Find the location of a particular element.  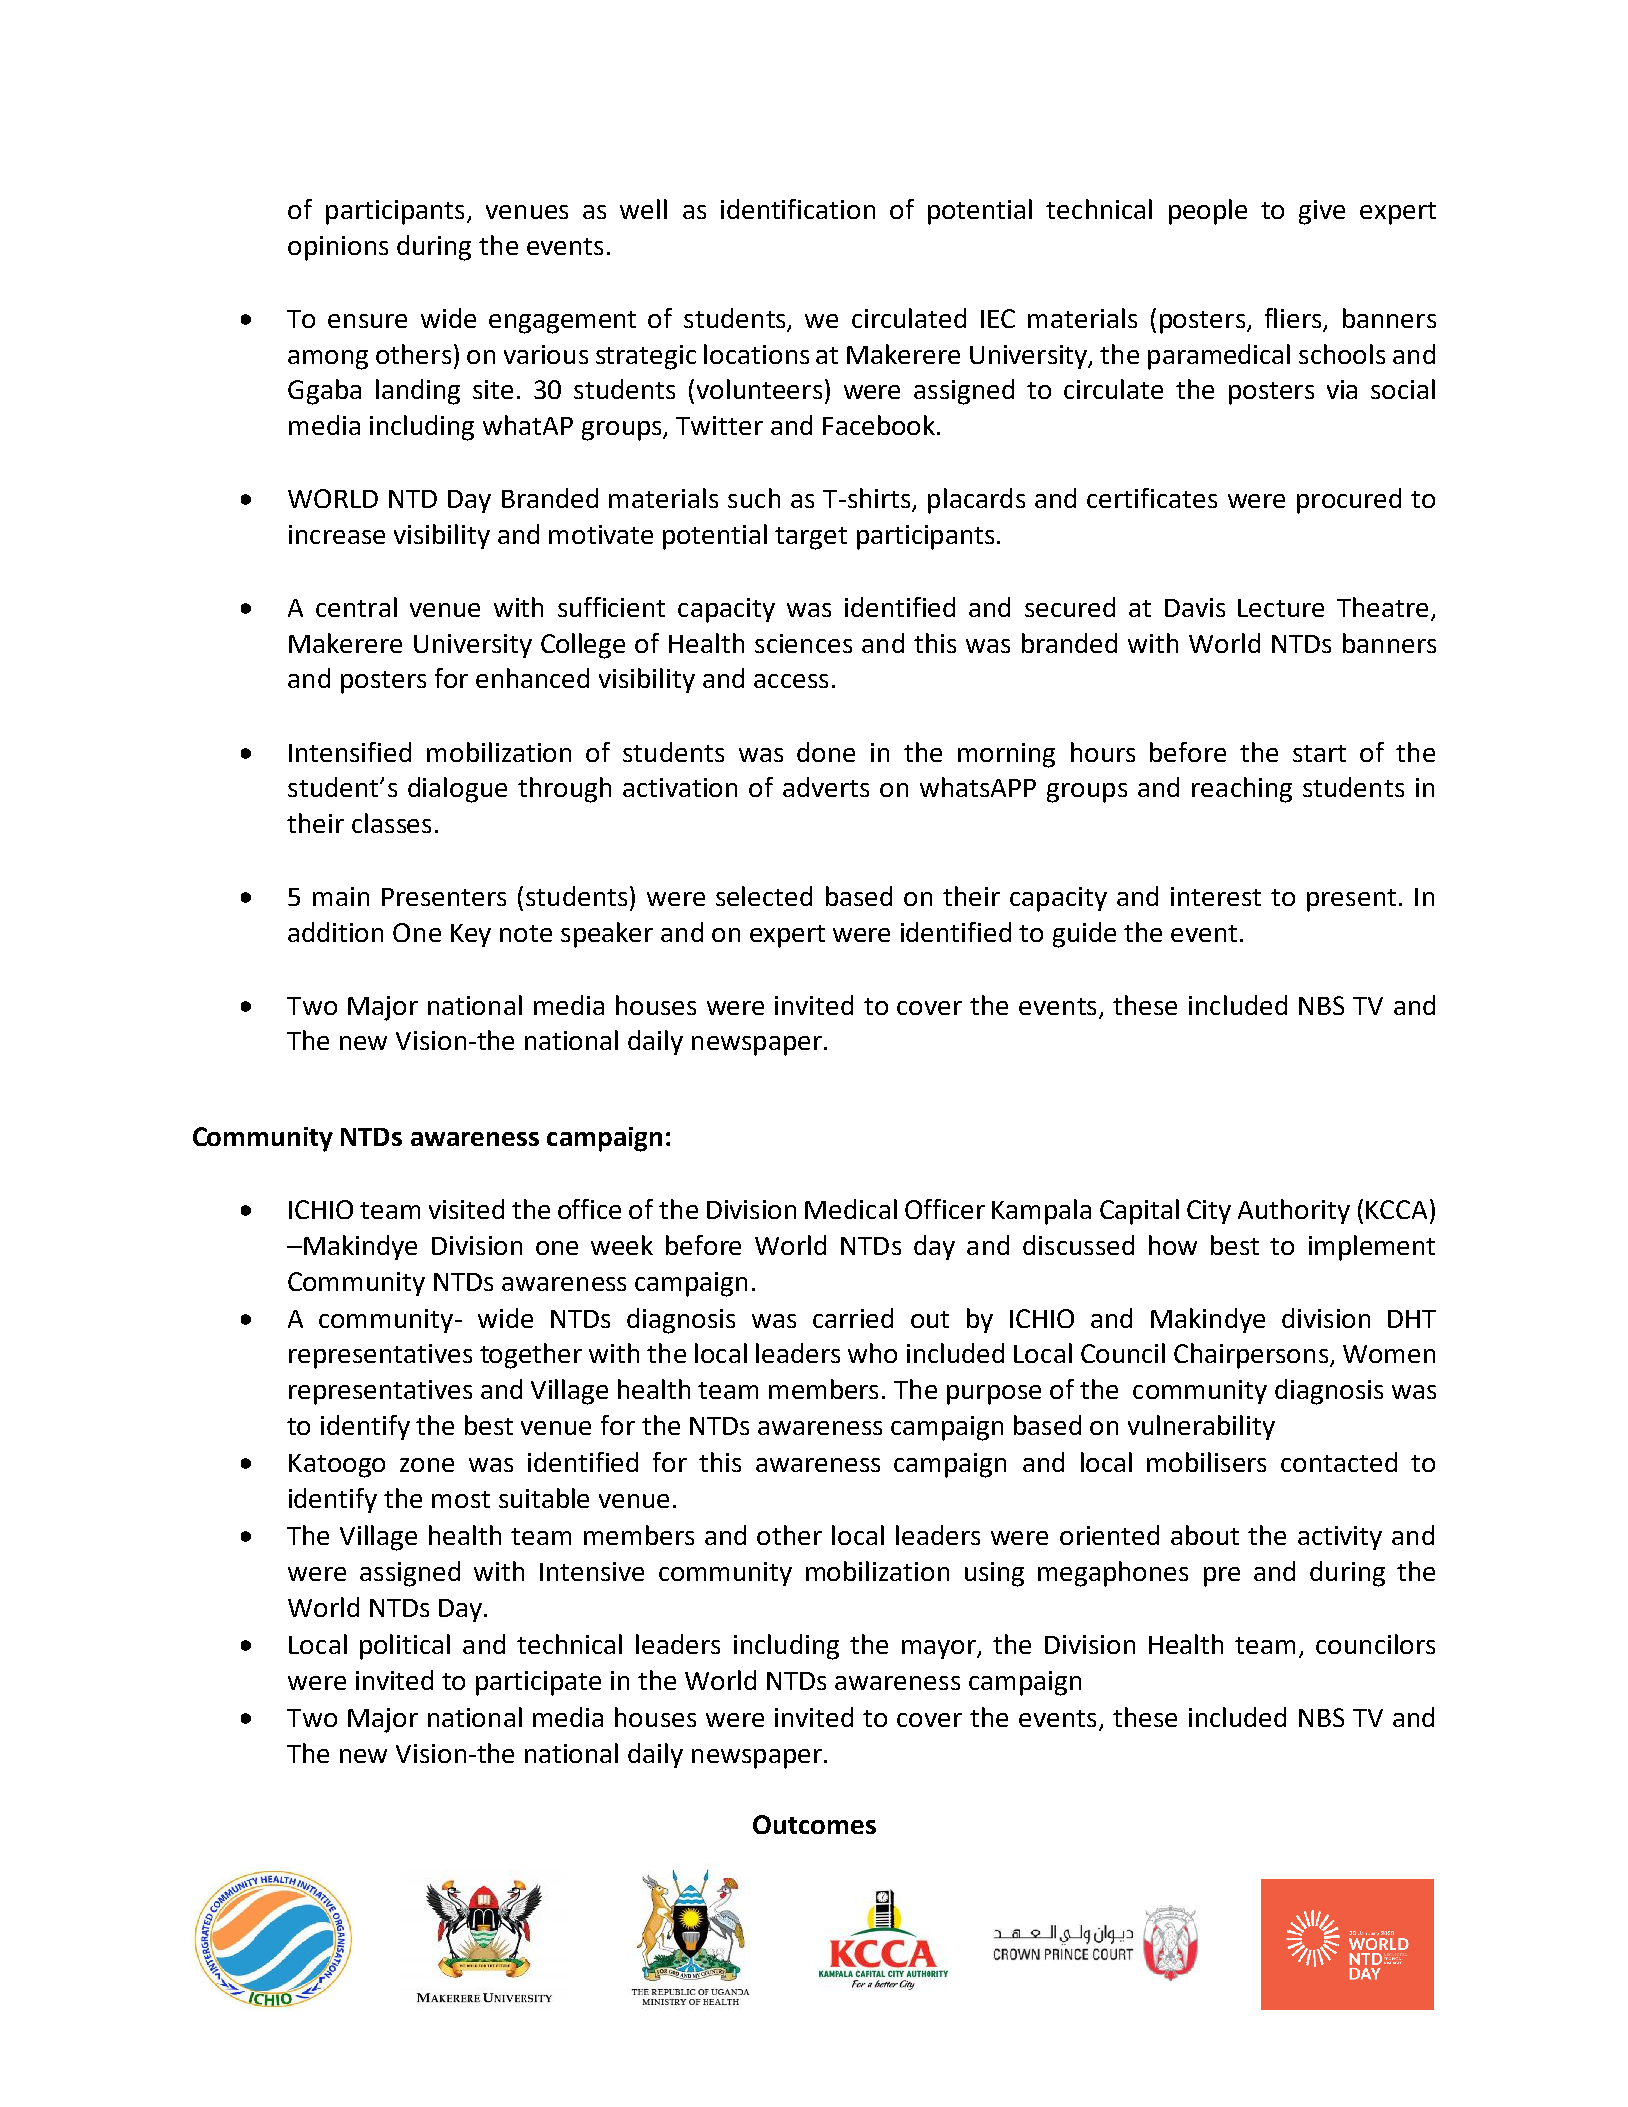

activity is located at coordinates (1340, 1538).
